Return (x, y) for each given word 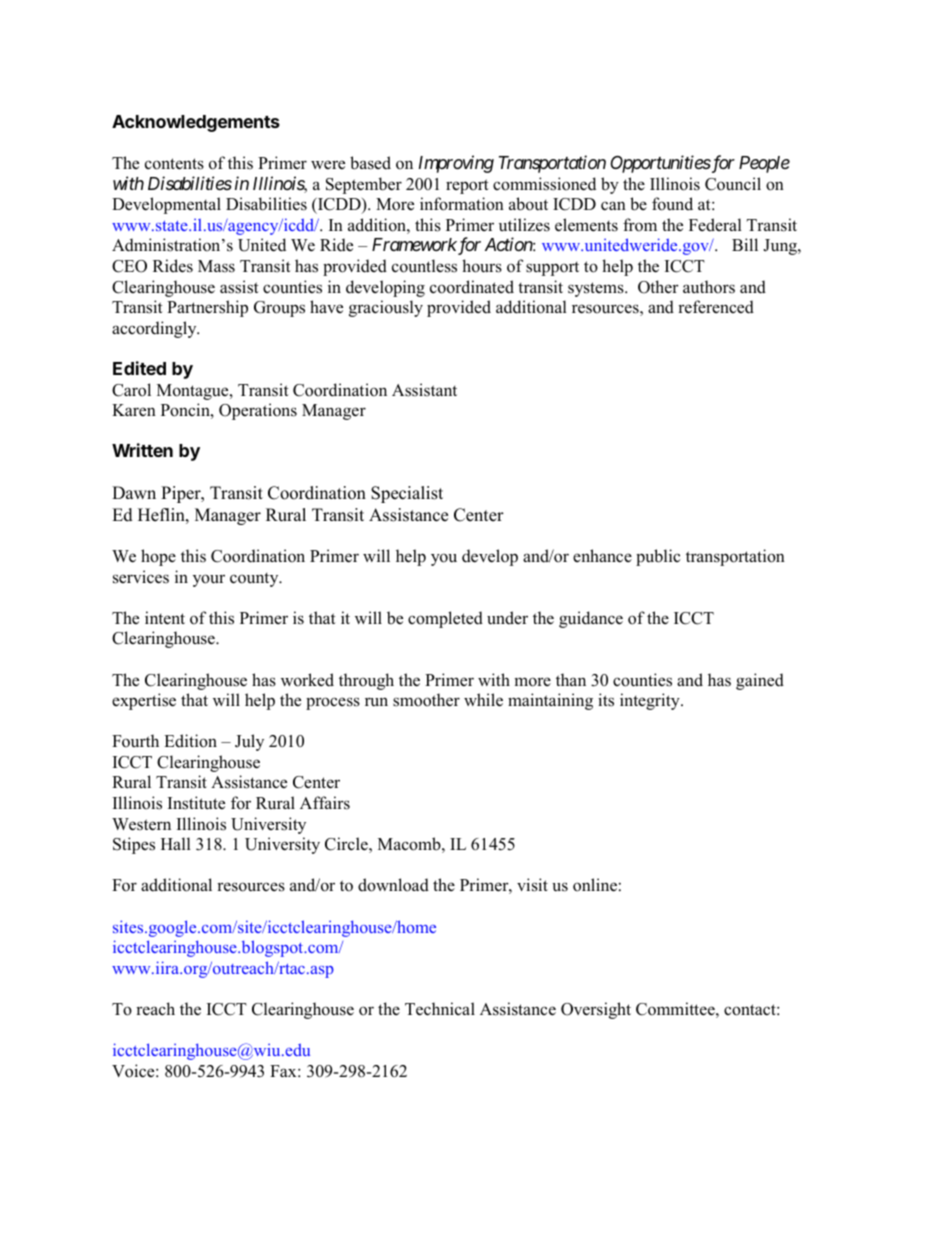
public (658, 557)
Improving (456, 164)
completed (445, 619)
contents (174, 164)
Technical (440, 1009)
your (209, 580)
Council (733, 184)
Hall (176, 843)
